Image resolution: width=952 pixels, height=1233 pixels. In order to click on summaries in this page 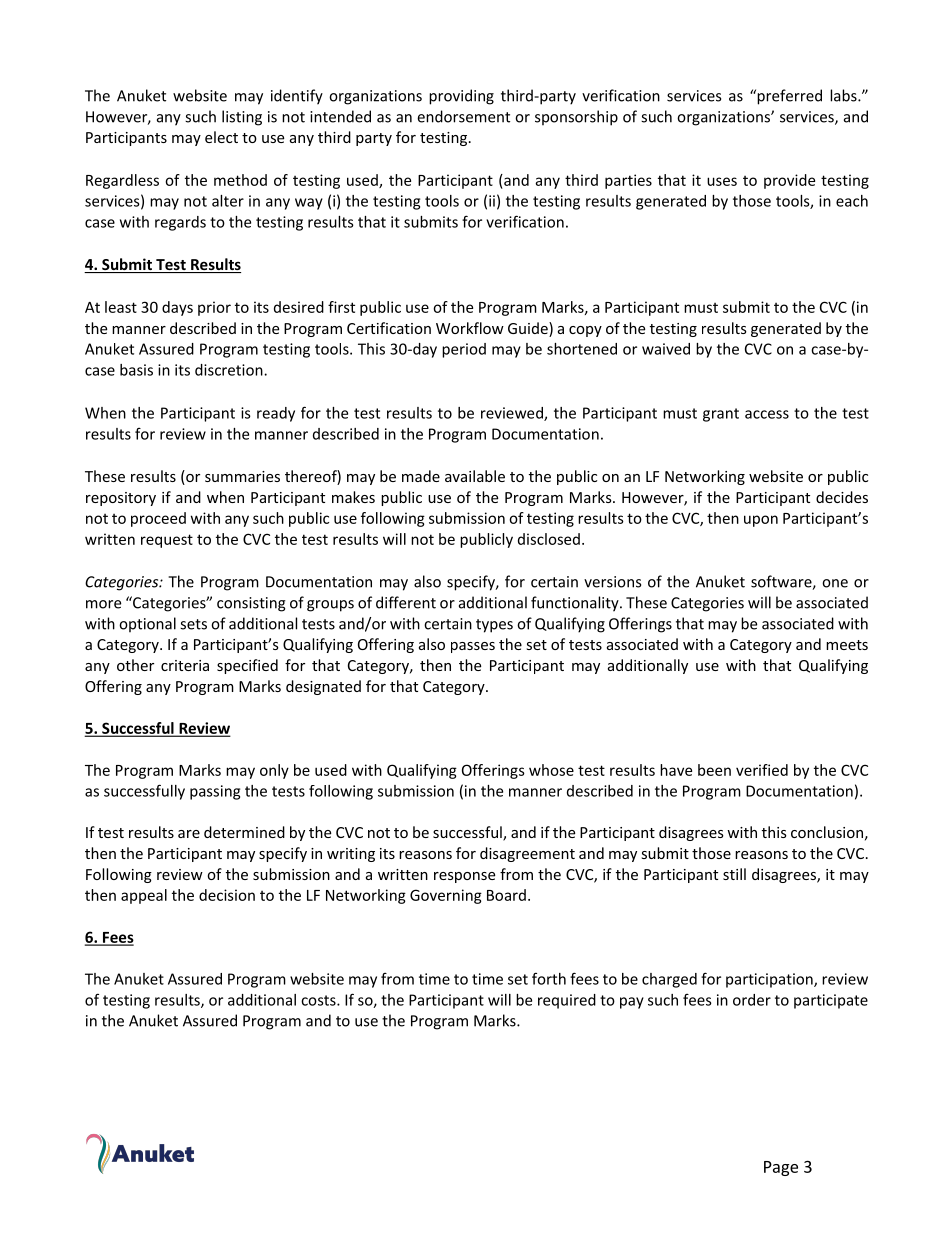, I will do `click(242, 476)`.
